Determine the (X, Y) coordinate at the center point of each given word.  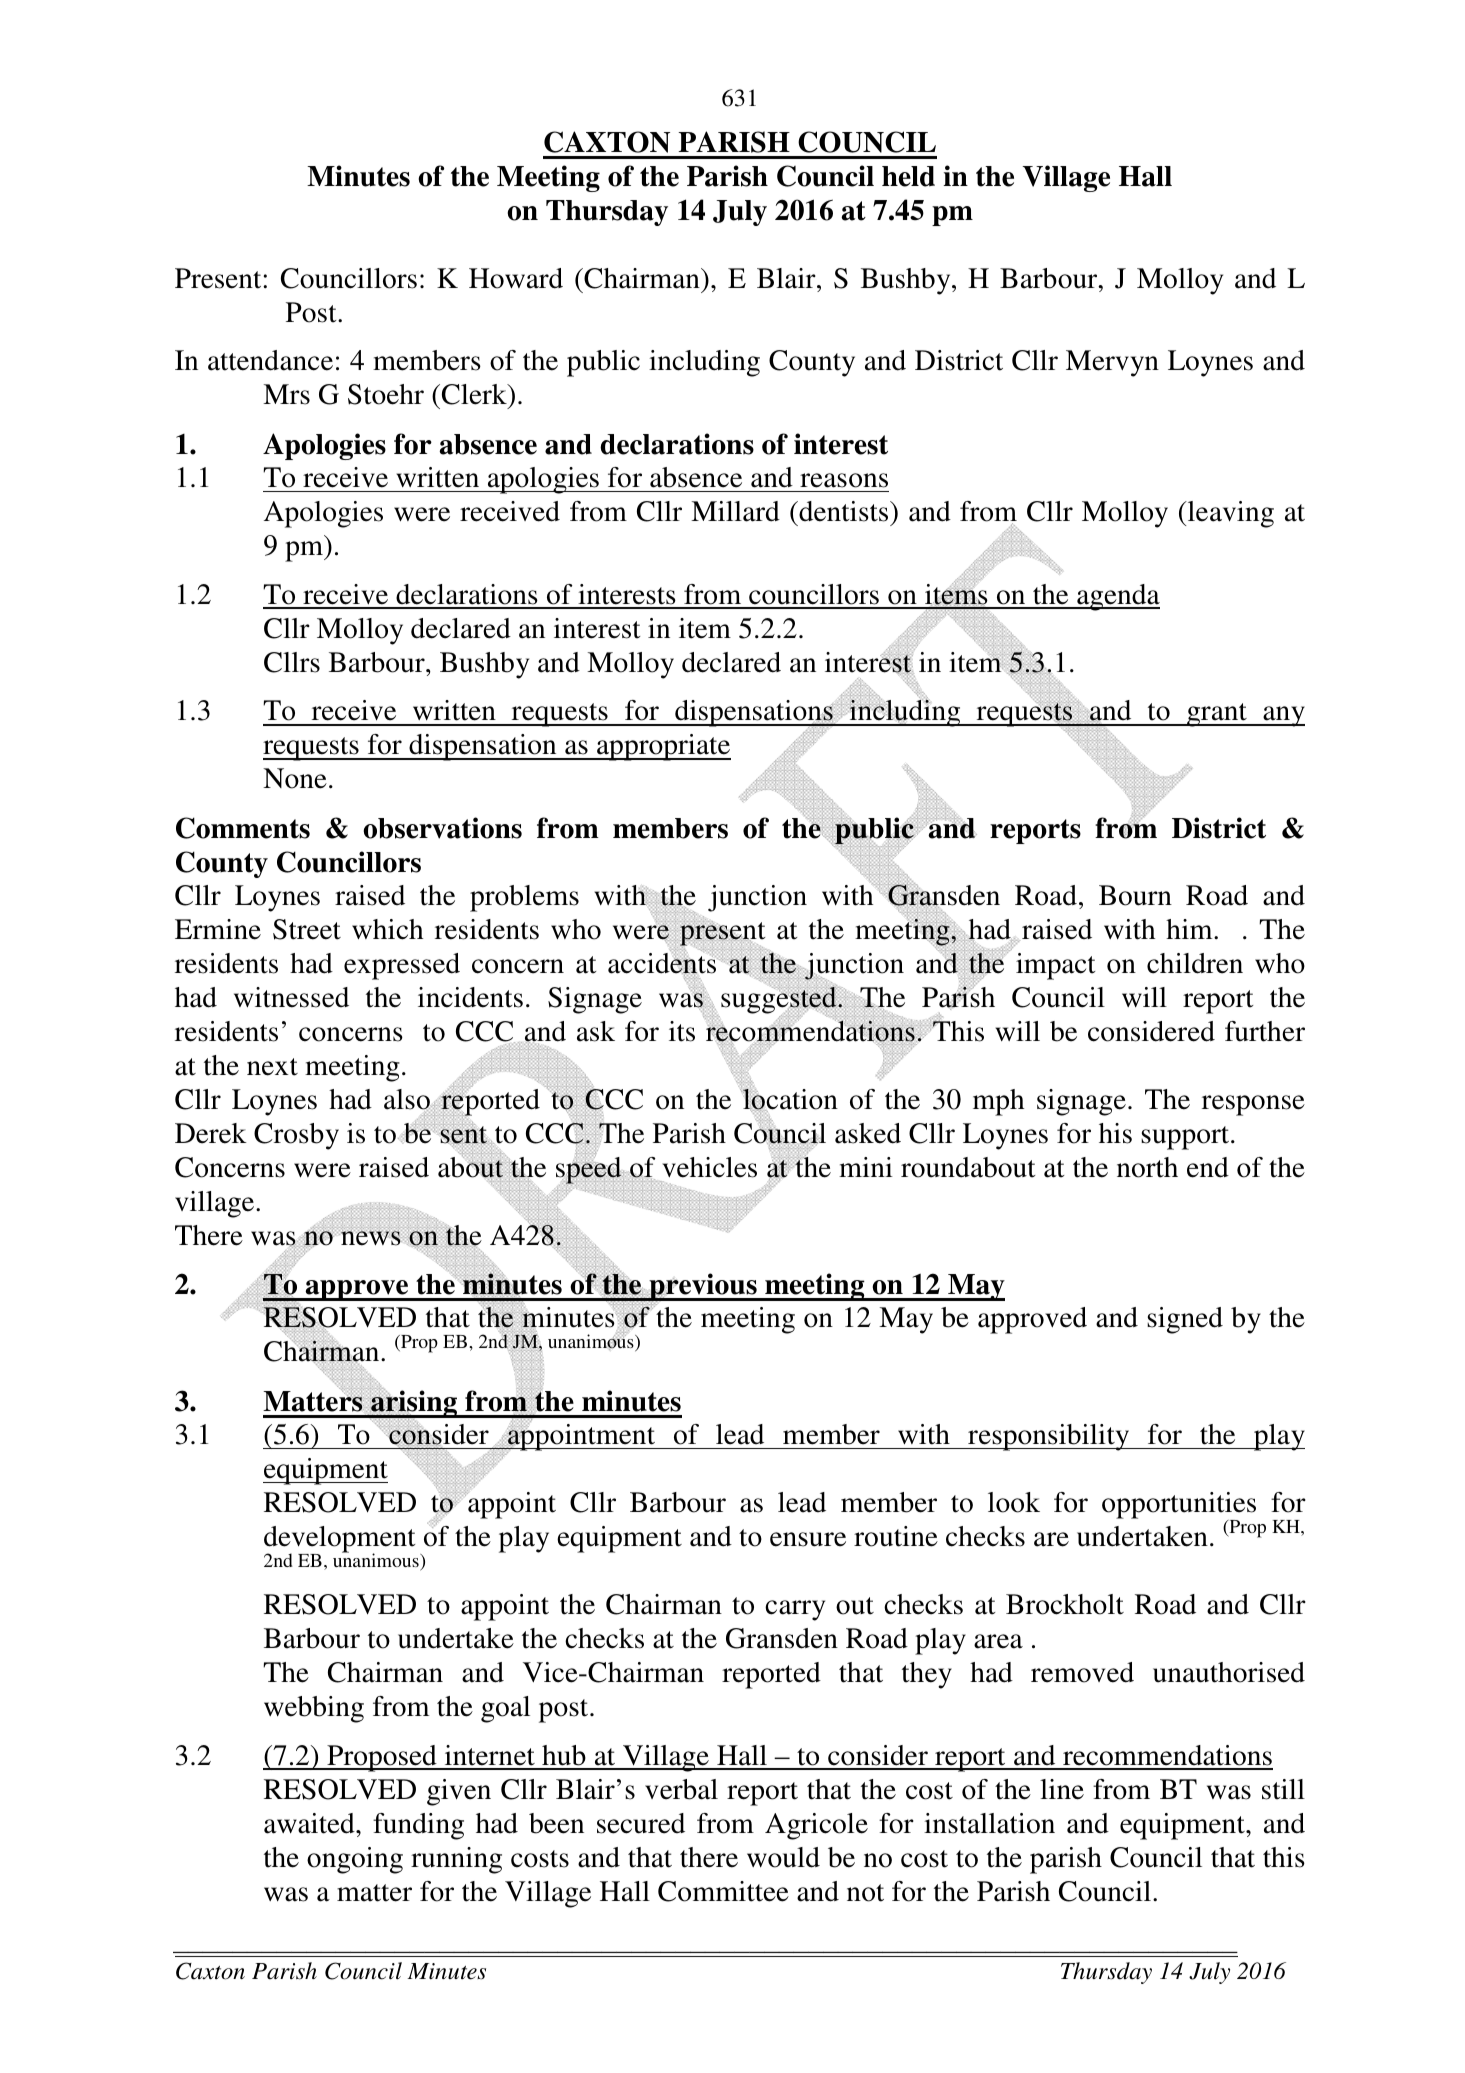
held (908, 176)
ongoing (355, 1860)
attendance (270, 360)
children (1195, 963)
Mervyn (1112, 363)
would (783, 1857)
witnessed (291, 997)
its (682, 1031)
